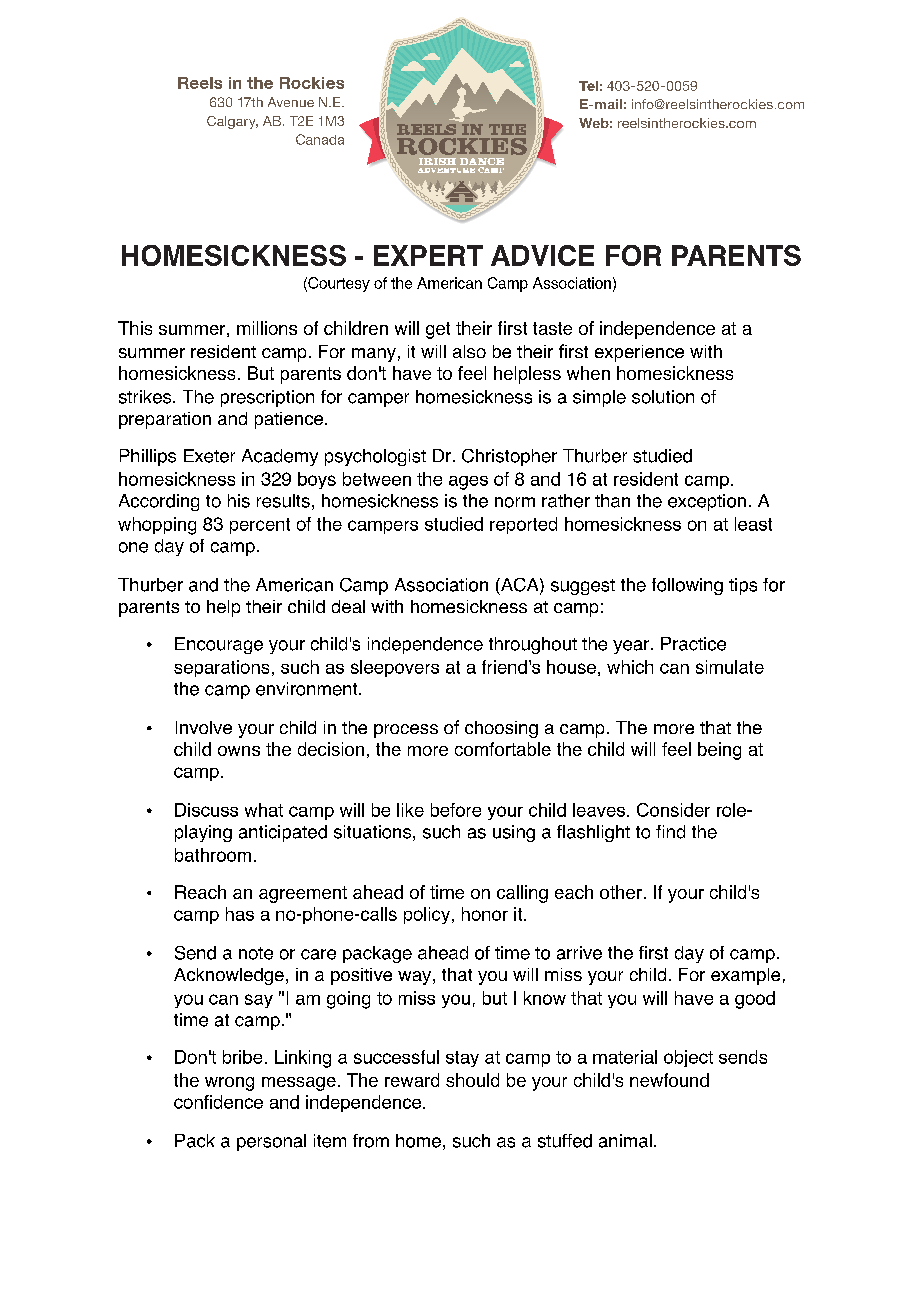  What do you see at coordinates (320, 139) in the image?
I see `Canada` at bounding box center [320, 139].
